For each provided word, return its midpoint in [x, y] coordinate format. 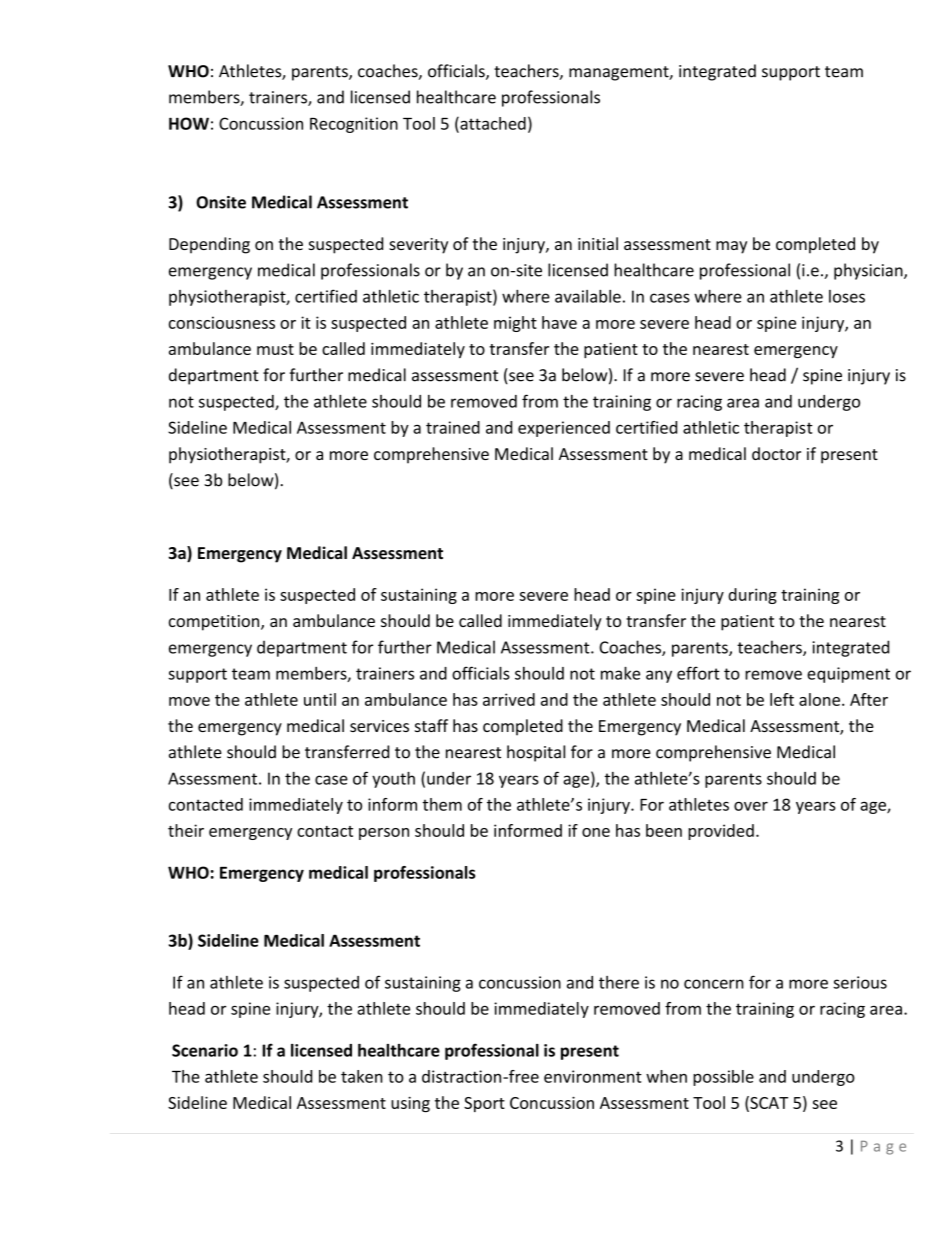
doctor [776, 453]
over [751, 806]
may [731, 247]
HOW [189, 123]
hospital [536, 753]
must [275, 349]
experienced [564, 429]
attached [492, 124]
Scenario [205, 1050]
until [320, 699]
